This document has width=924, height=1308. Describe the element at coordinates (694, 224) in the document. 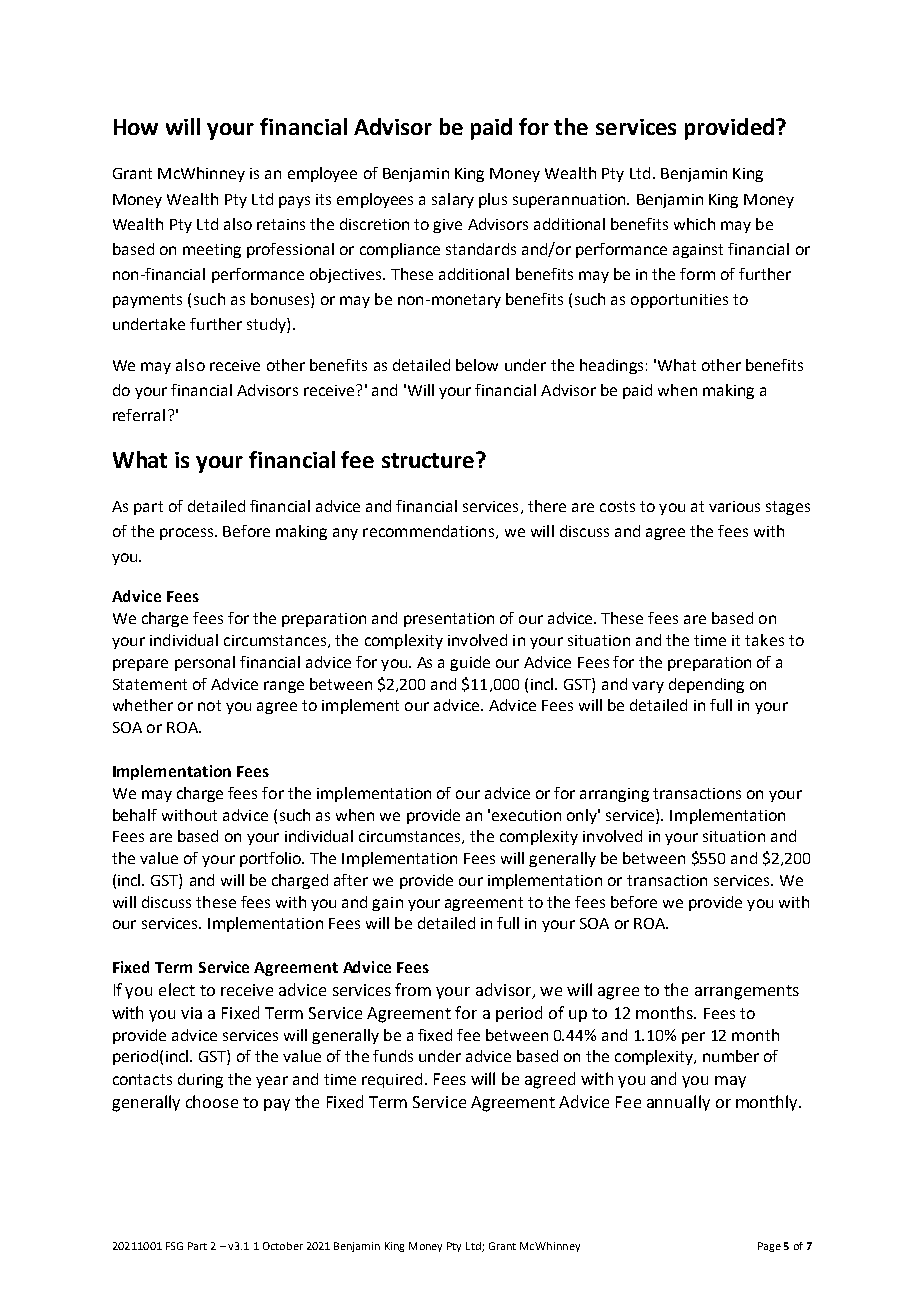

I see `which` at that location.
